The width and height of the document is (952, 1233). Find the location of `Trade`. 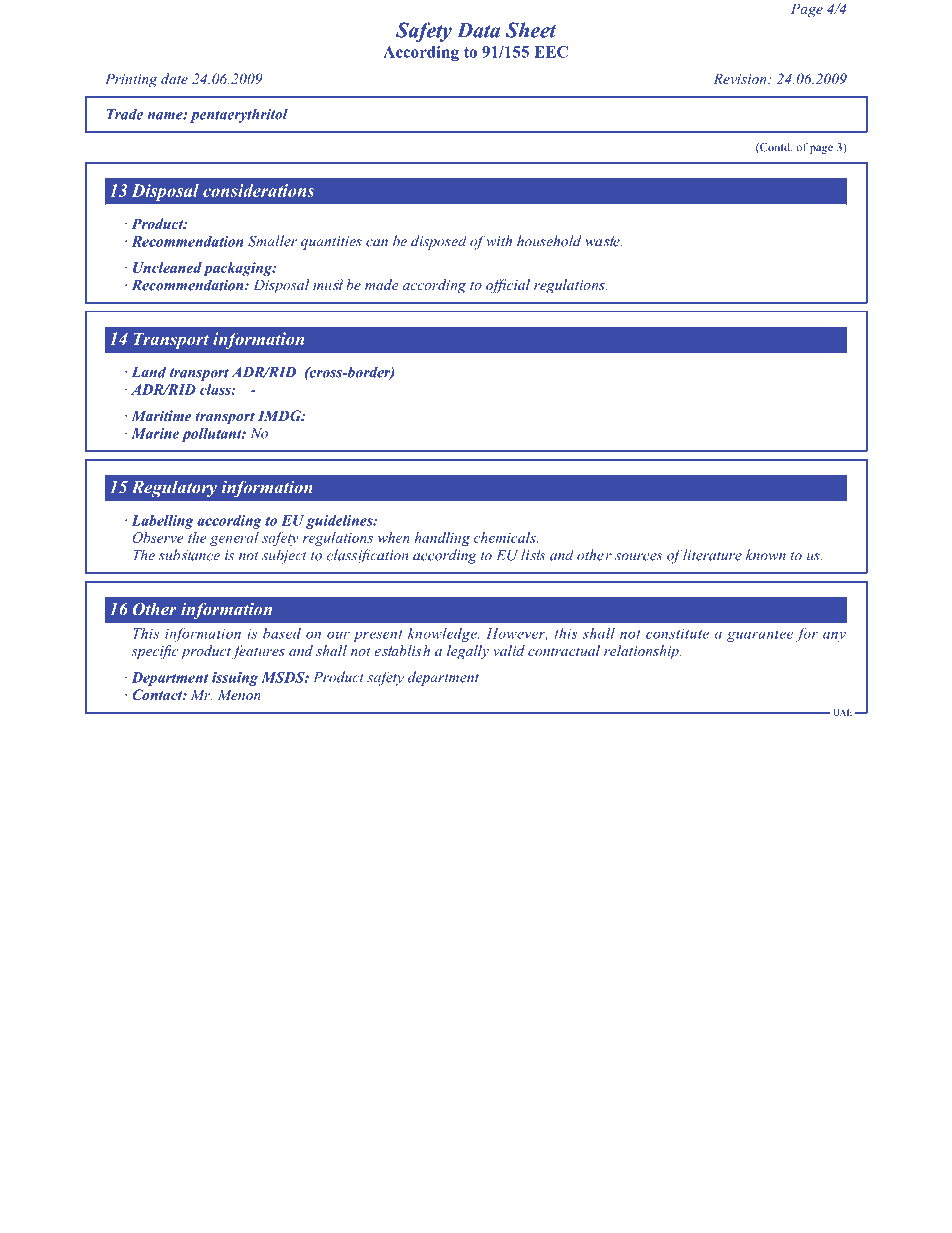

Trade is located at coordinates (125, 114).
